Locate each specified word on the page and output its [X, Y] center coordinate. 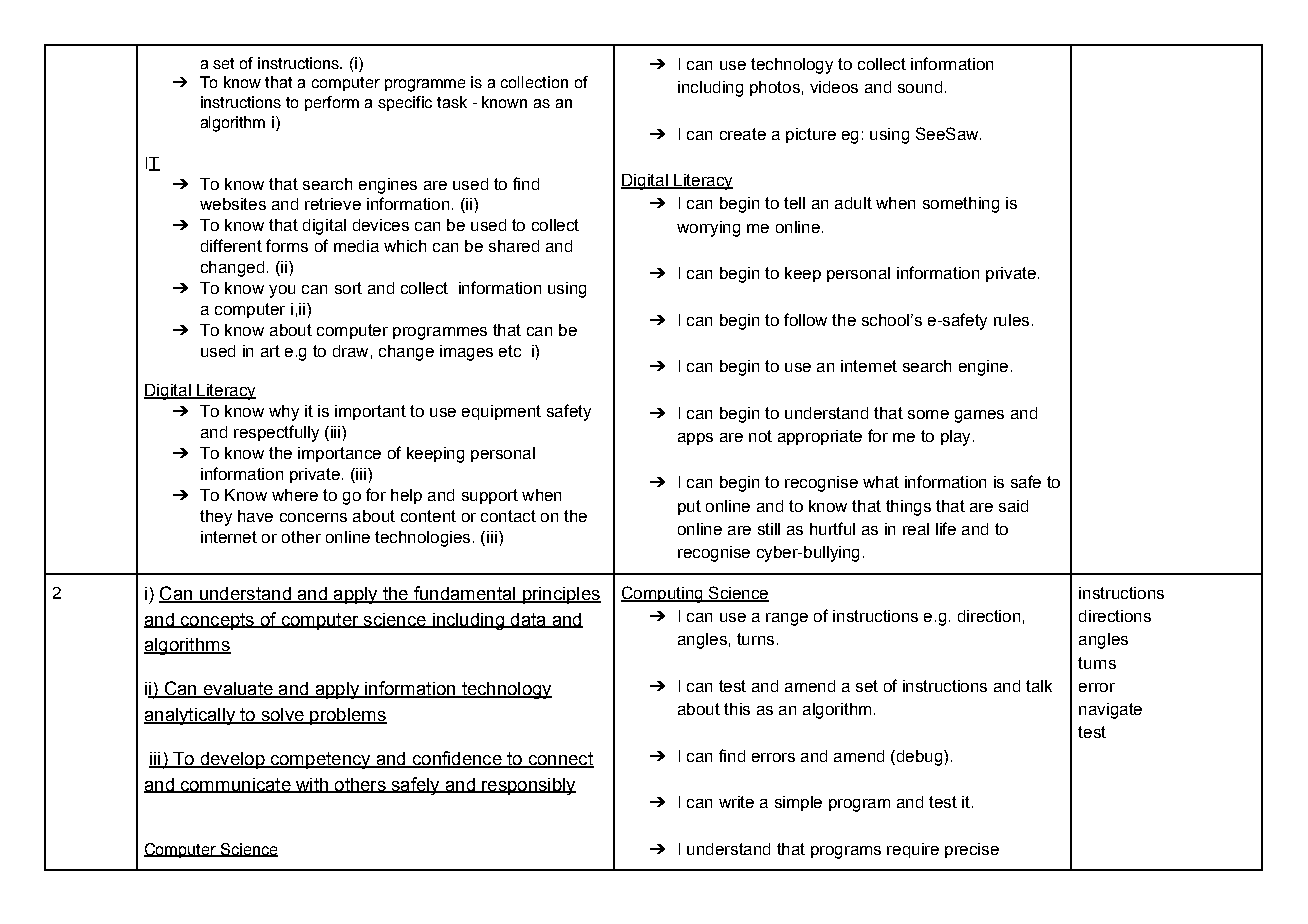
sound [920, 87]
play [955, 438]
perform [332, 103]
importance [339, 454]
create [743, 134]
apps [695, 439]
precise [972, 850]
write [736, 802]
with [312, 785]
